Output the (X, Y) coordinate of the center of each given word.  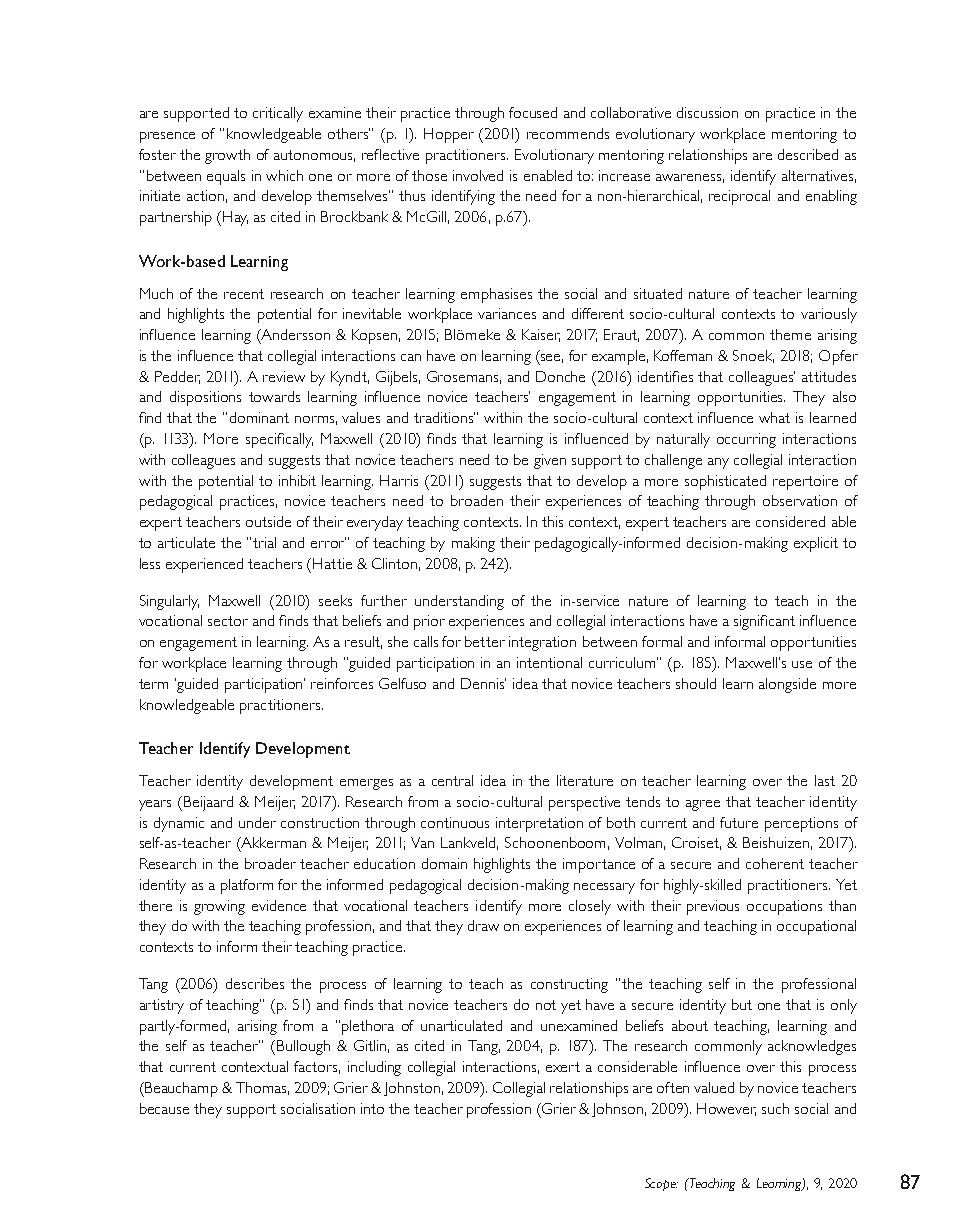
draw (483, 925)
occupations (784, 907)
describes (255, 983)
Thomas (262, 1088)
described (808, 154)
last (825, 780)
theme (790, 334)
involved (478, 175)
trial (264, 542)
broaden (477, 500)
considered (790, 521)
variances (507, 313)
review (284, 376)
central (452, 780)
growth (227, 156)
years (155, 805)
